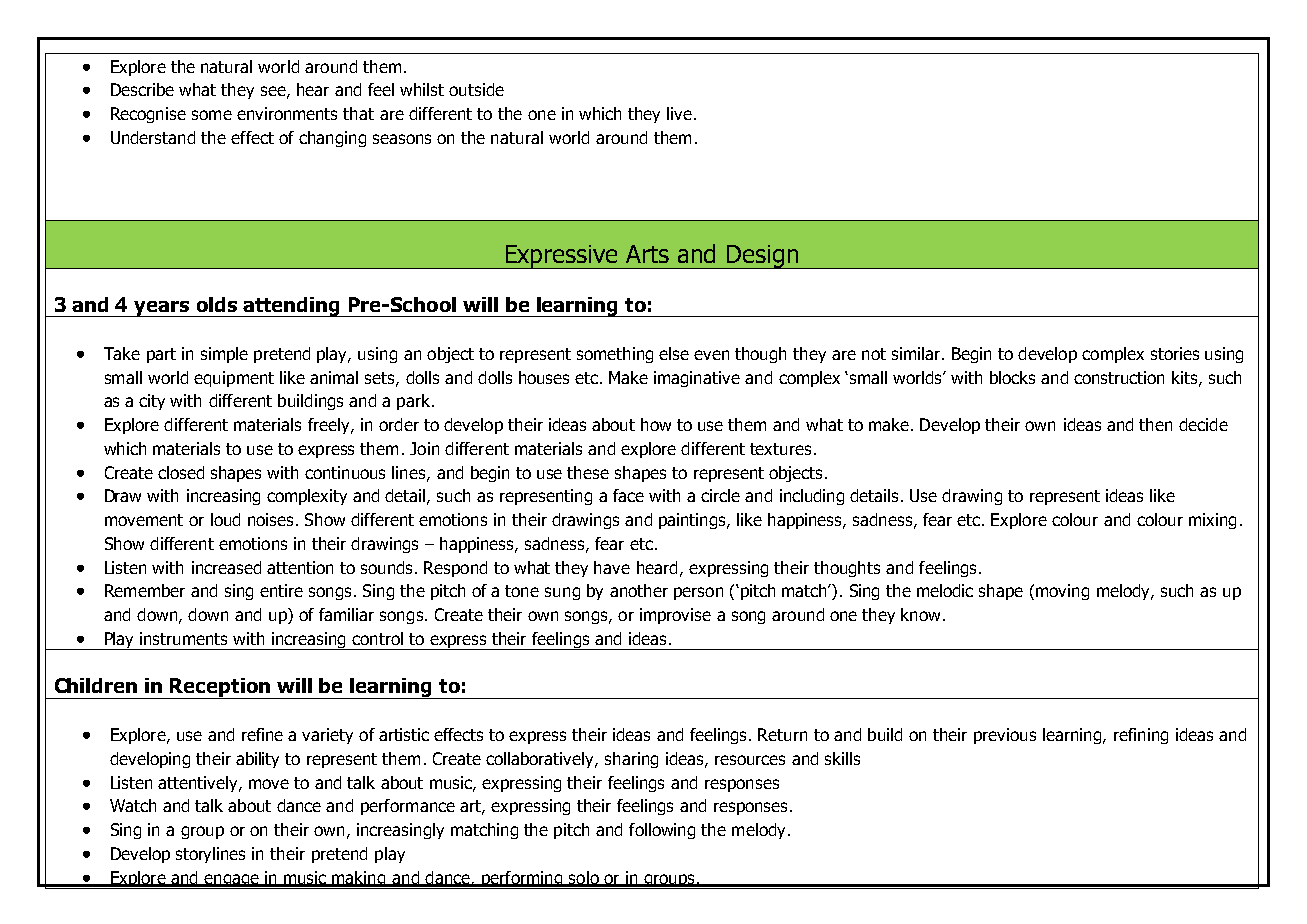 The height and width of the screenshot is (924, 1307). Describe the element at coordinates (679, 113) in the screenshot. I see `live` at that location.
